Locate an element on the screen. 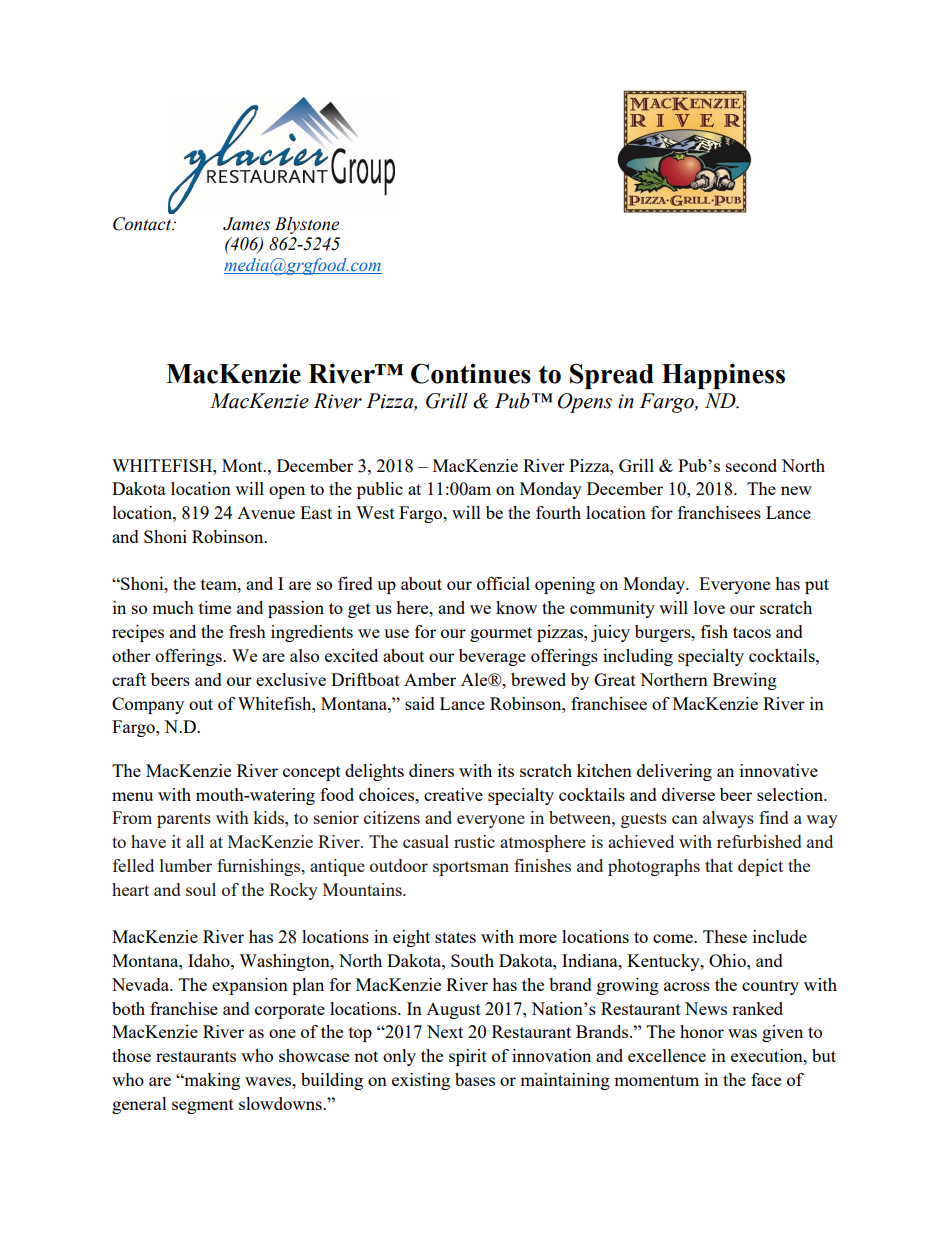  Continues is located at coordinates (471, 373).
